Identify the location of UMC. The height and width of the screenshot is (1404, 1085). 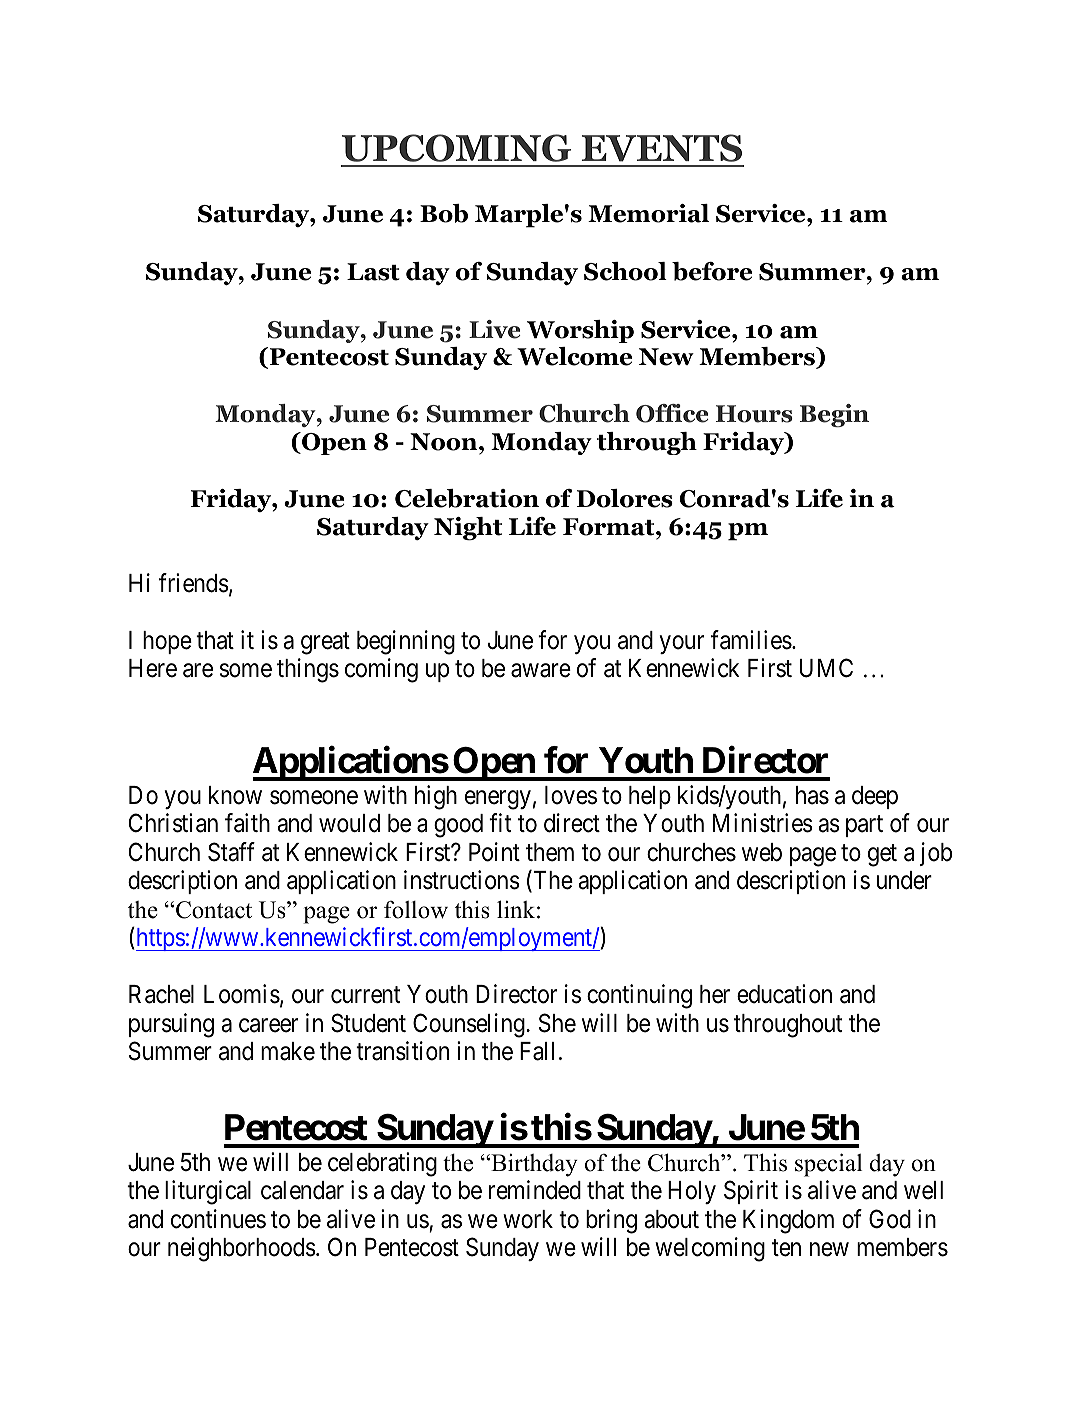
(826, 668).
